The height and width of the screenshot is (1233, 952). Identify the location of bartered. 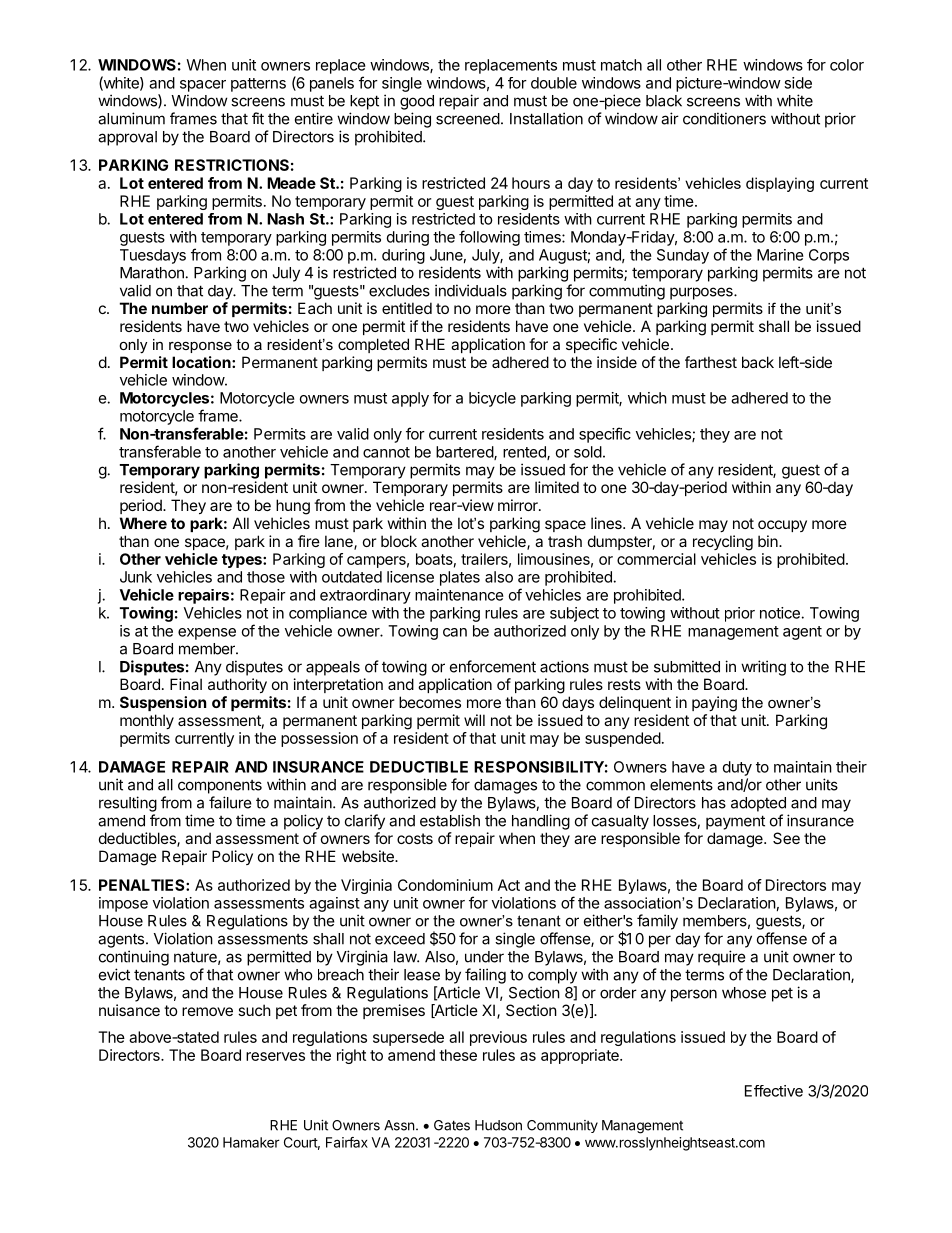
(465, 453).
